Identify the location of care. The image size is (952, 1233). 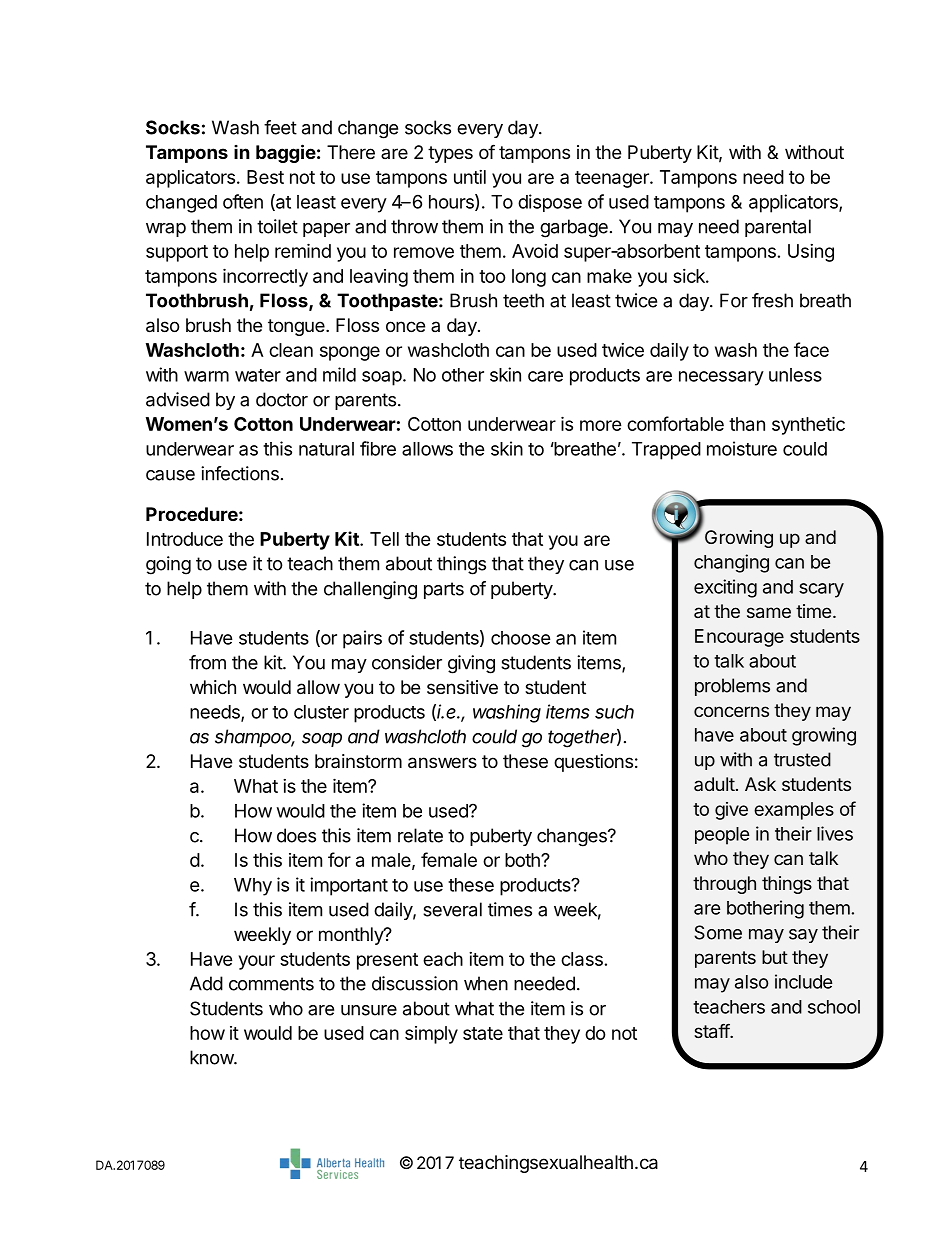
(545, 376).
